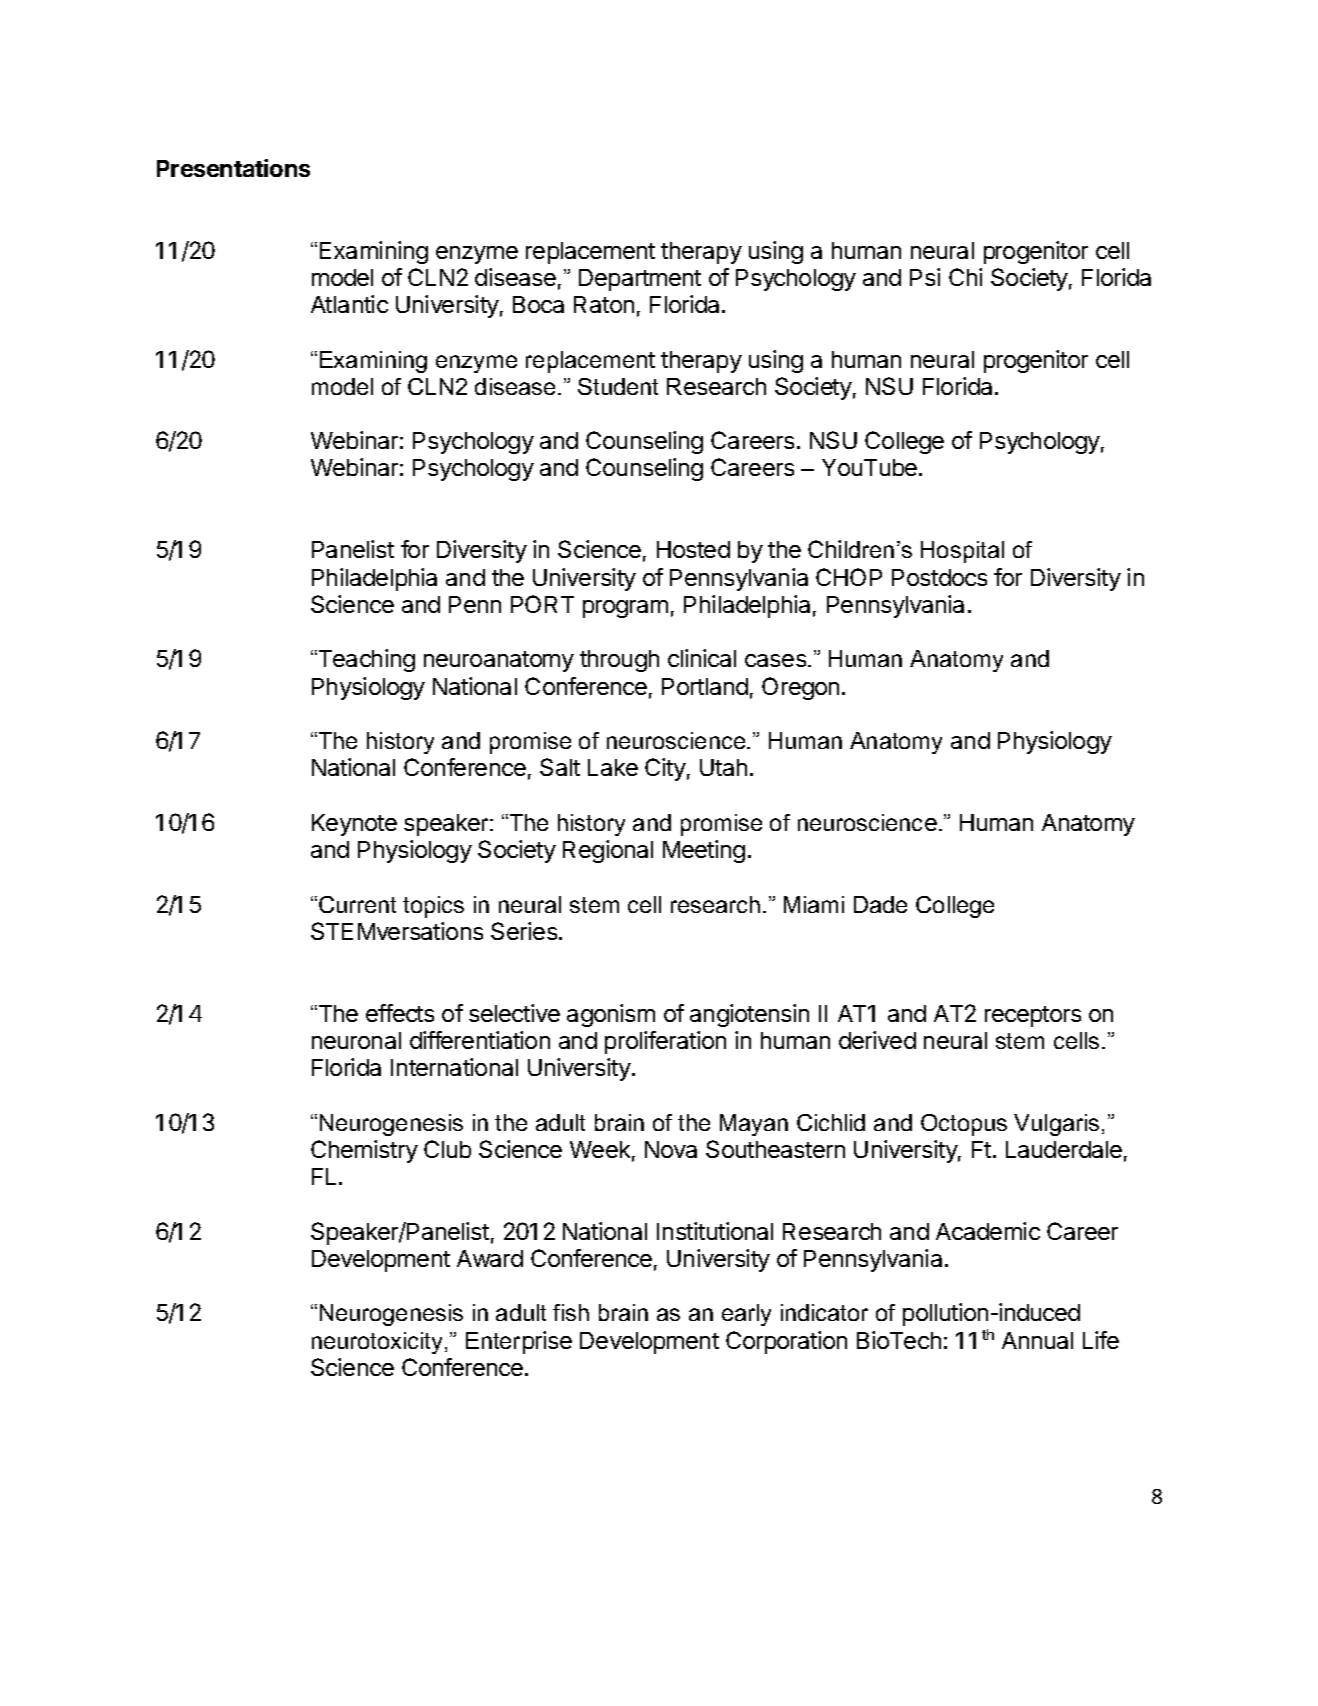  What do you see at coordinates (357, 904) in the screenshot?
I see `Current` at bounding box center [357, 904].
